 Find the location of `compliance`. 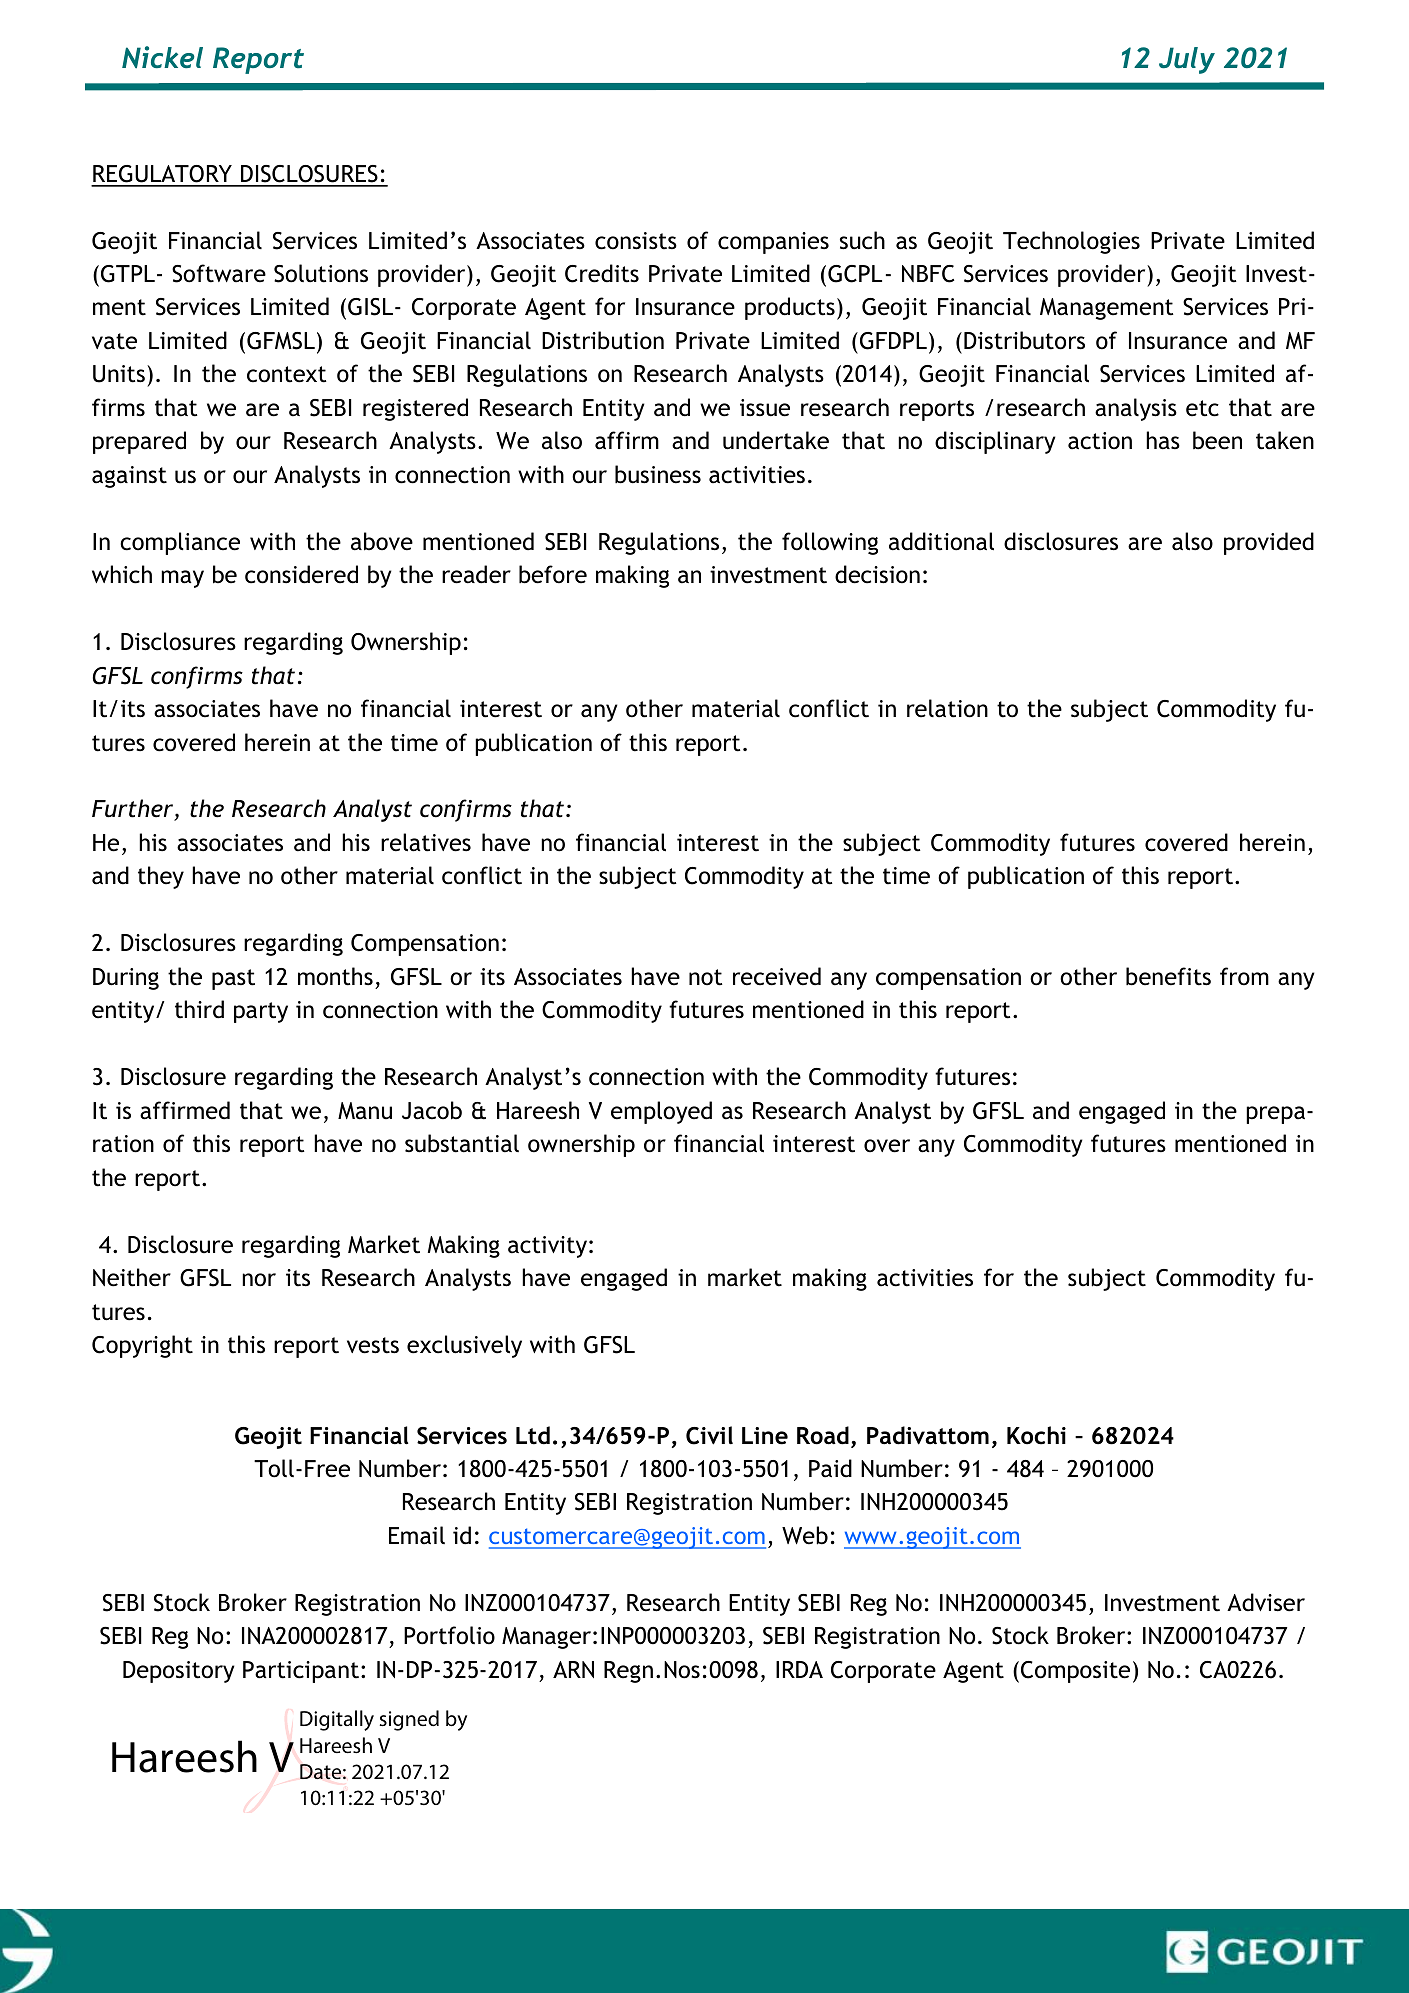

compliance is located at coordinates (180, 543).
